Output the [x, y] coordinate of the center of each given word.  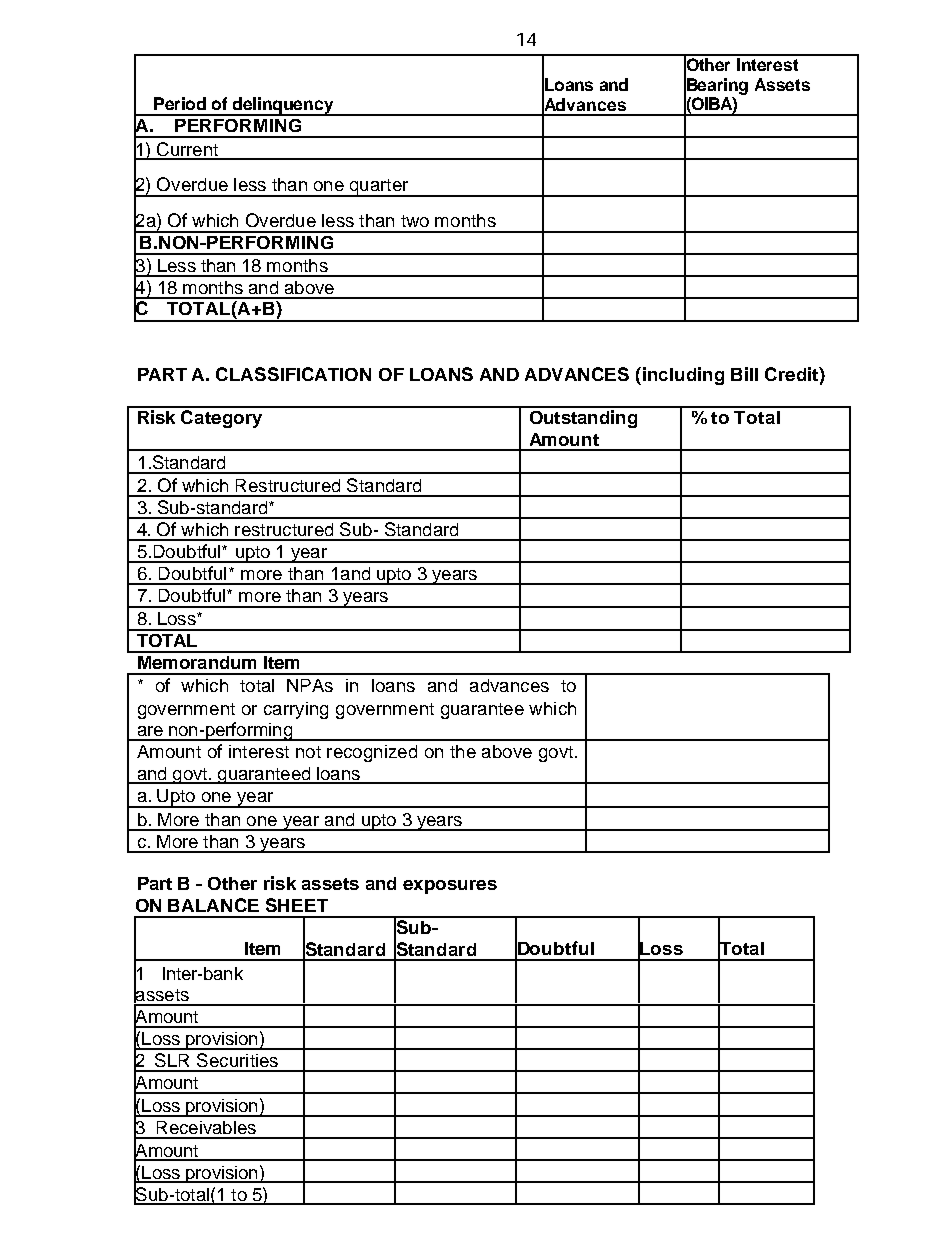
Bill [744, 374]
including [682, 376]
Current [187, 150]
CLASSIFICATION [293, 374]
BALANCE [213, 905]
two [415, 221]
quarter [379, 188]
